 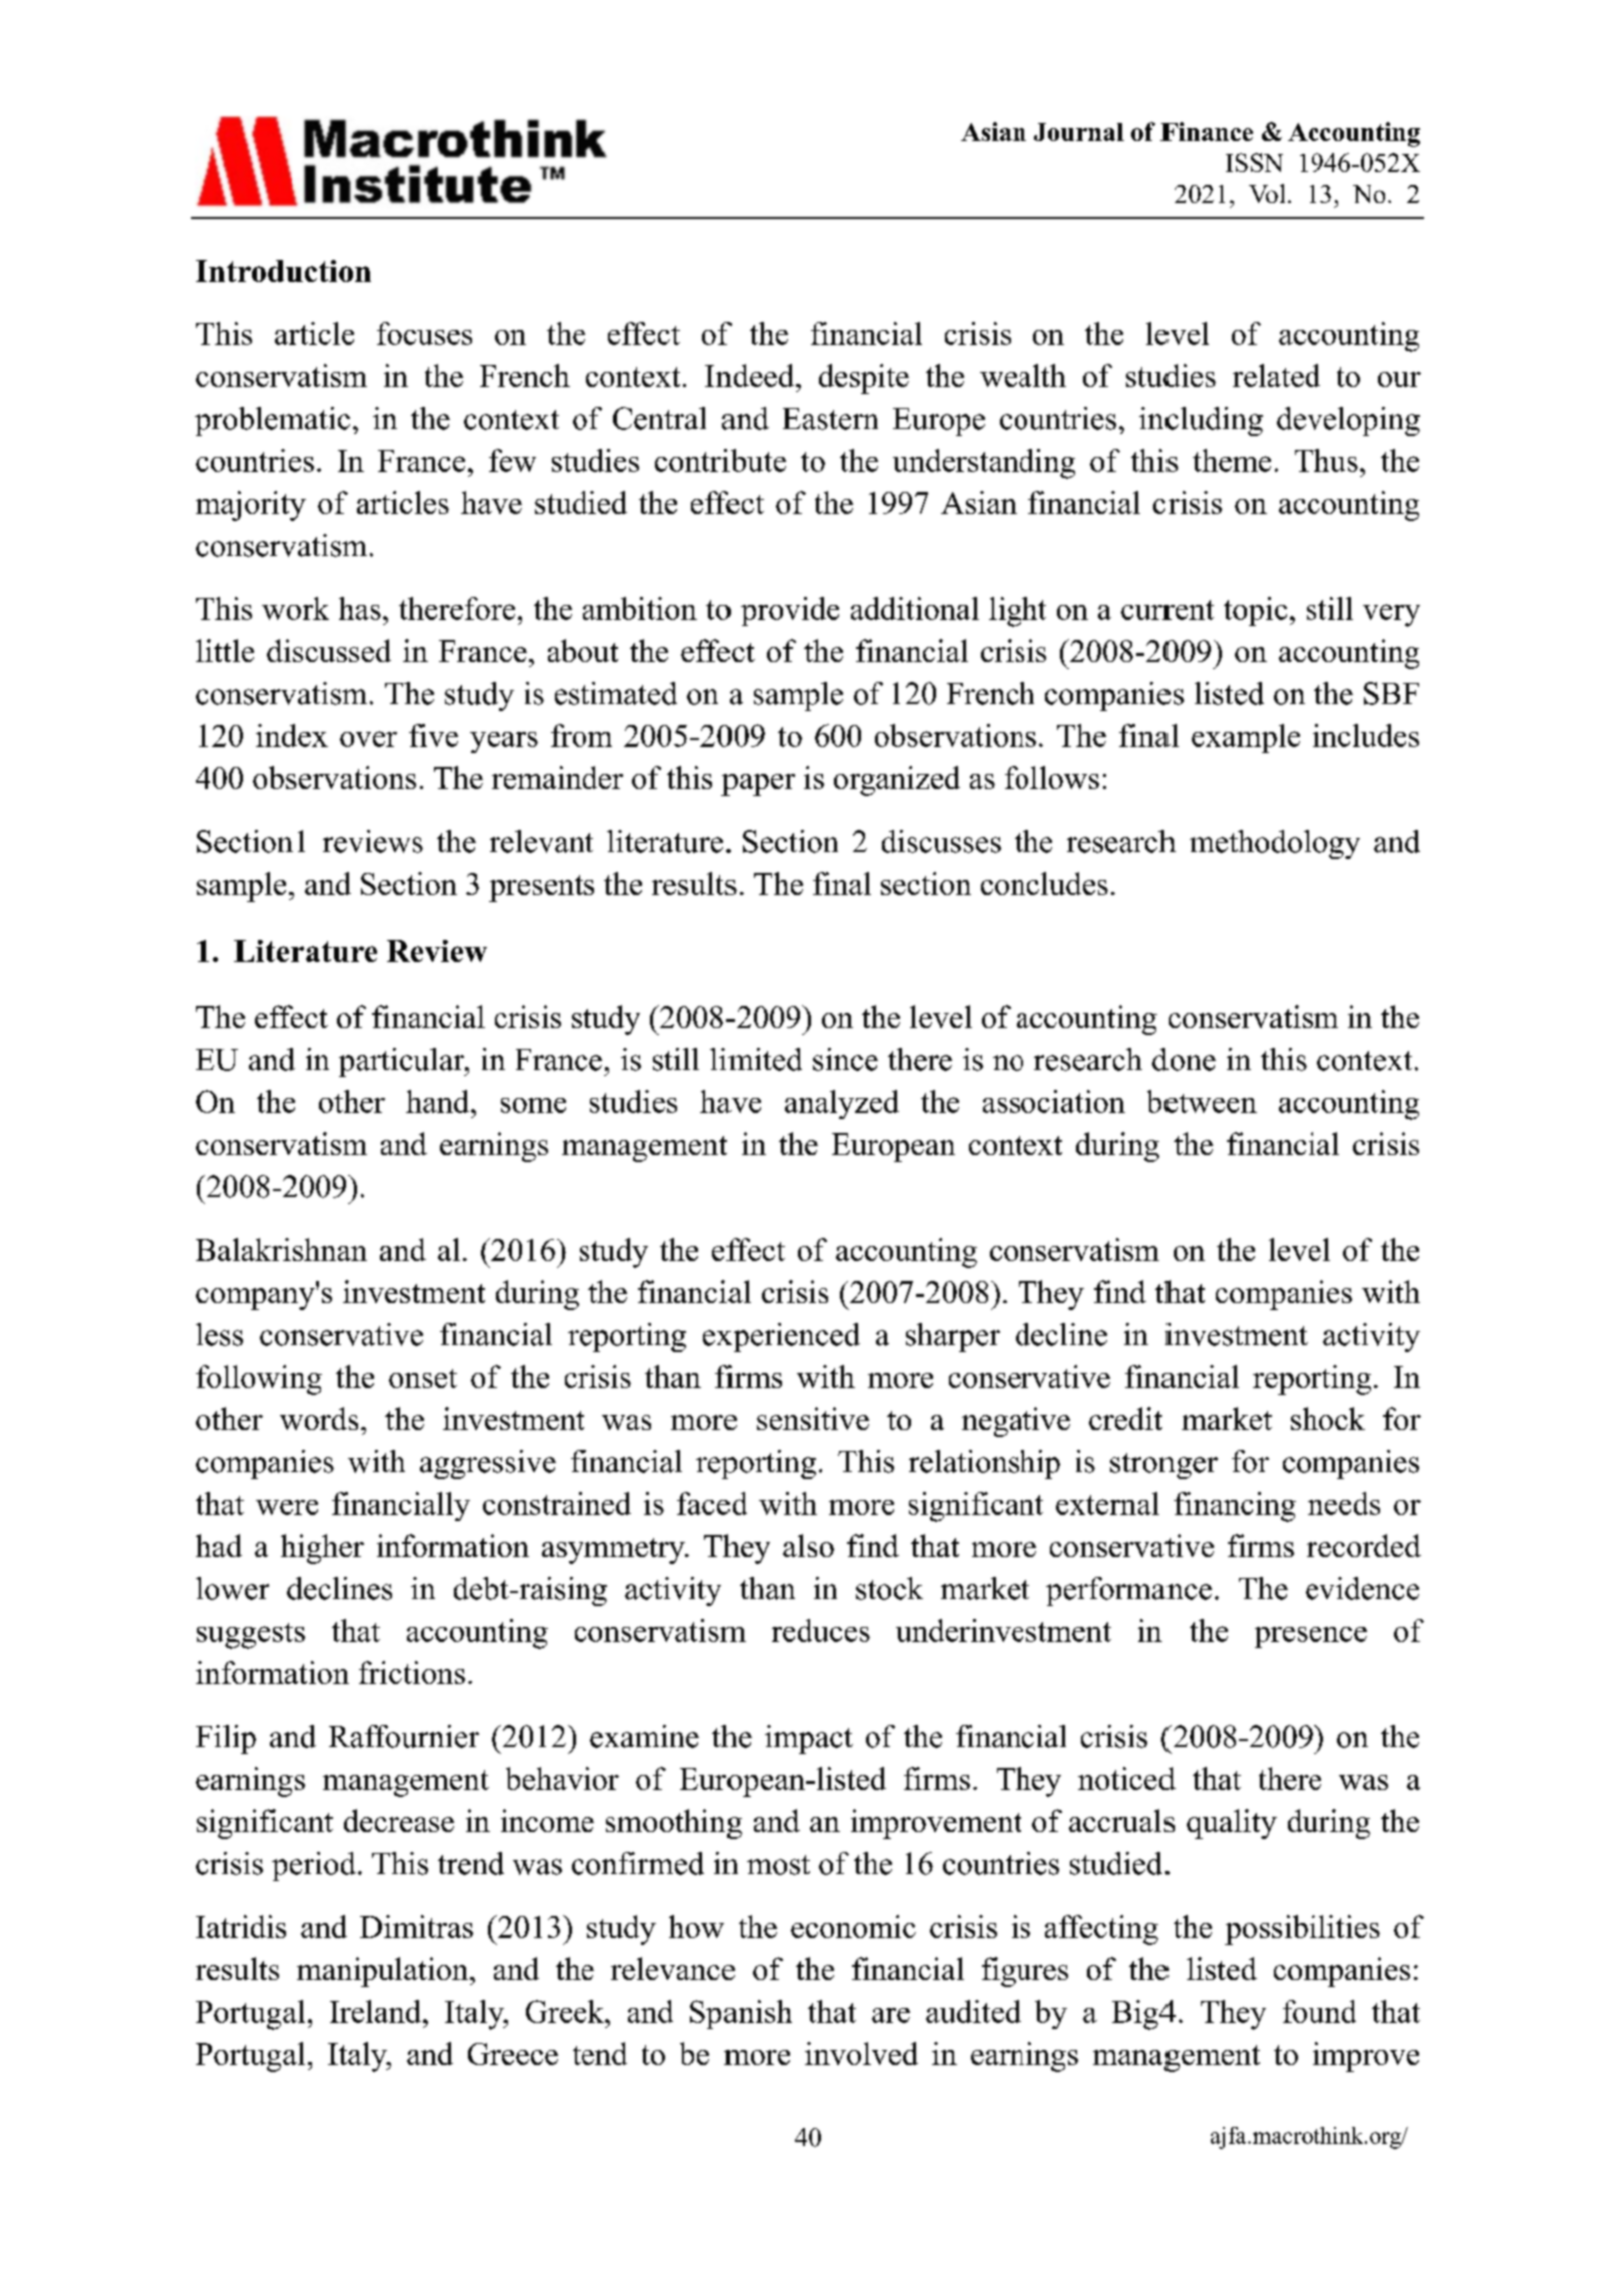 What do you see at coordinates (808, 1545) in the document?
I see `also` at bounding box center [808, 1545].
